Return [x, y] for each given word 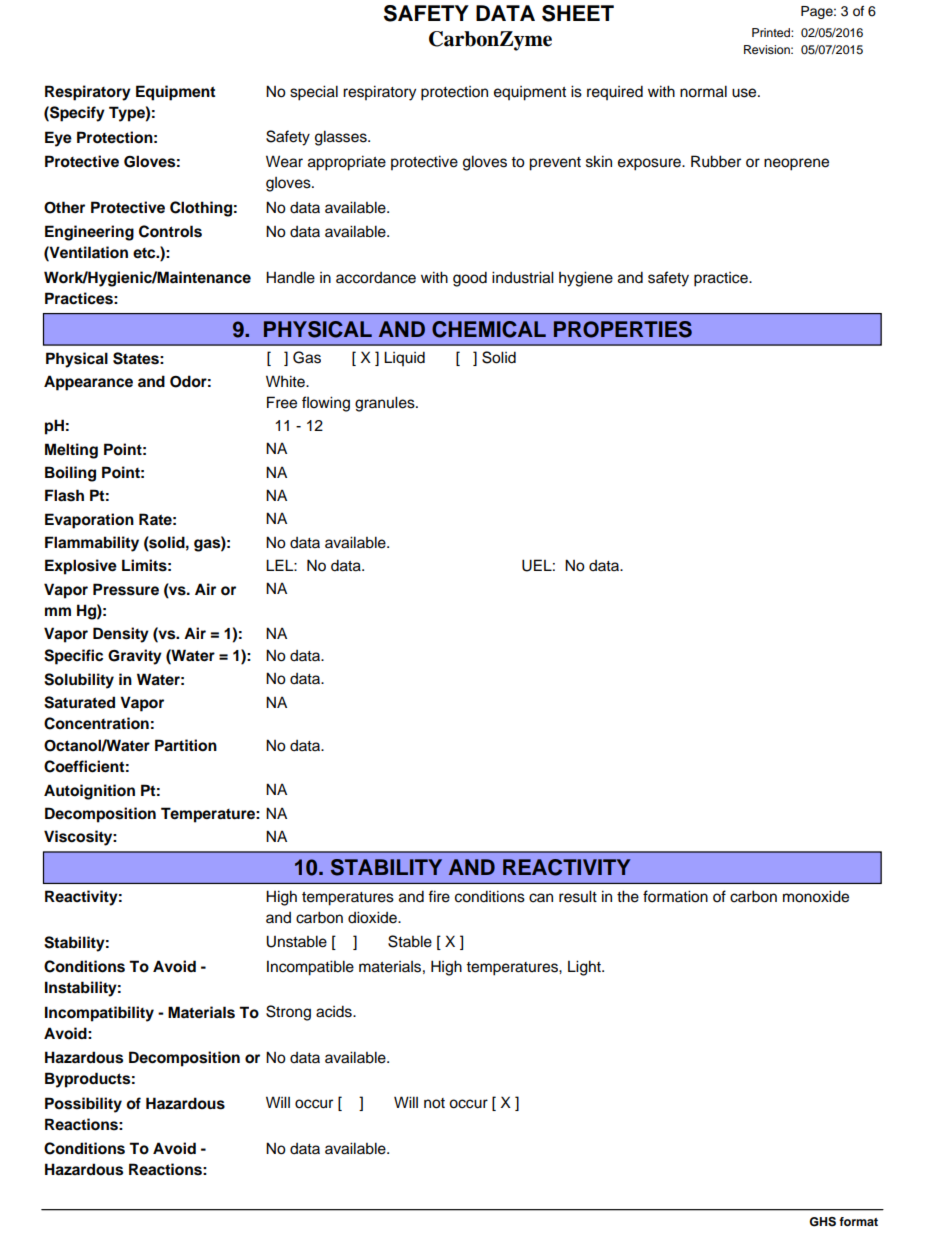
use [745, 93]
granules [386, 404]
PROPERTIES [623, 329]
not [434, 1103]
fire [439, 896]
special [314, 93]
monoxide [816, 896]
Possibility [83, 1105]
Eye [58, 139]
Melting [71, 451]
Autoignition [89, 792]
